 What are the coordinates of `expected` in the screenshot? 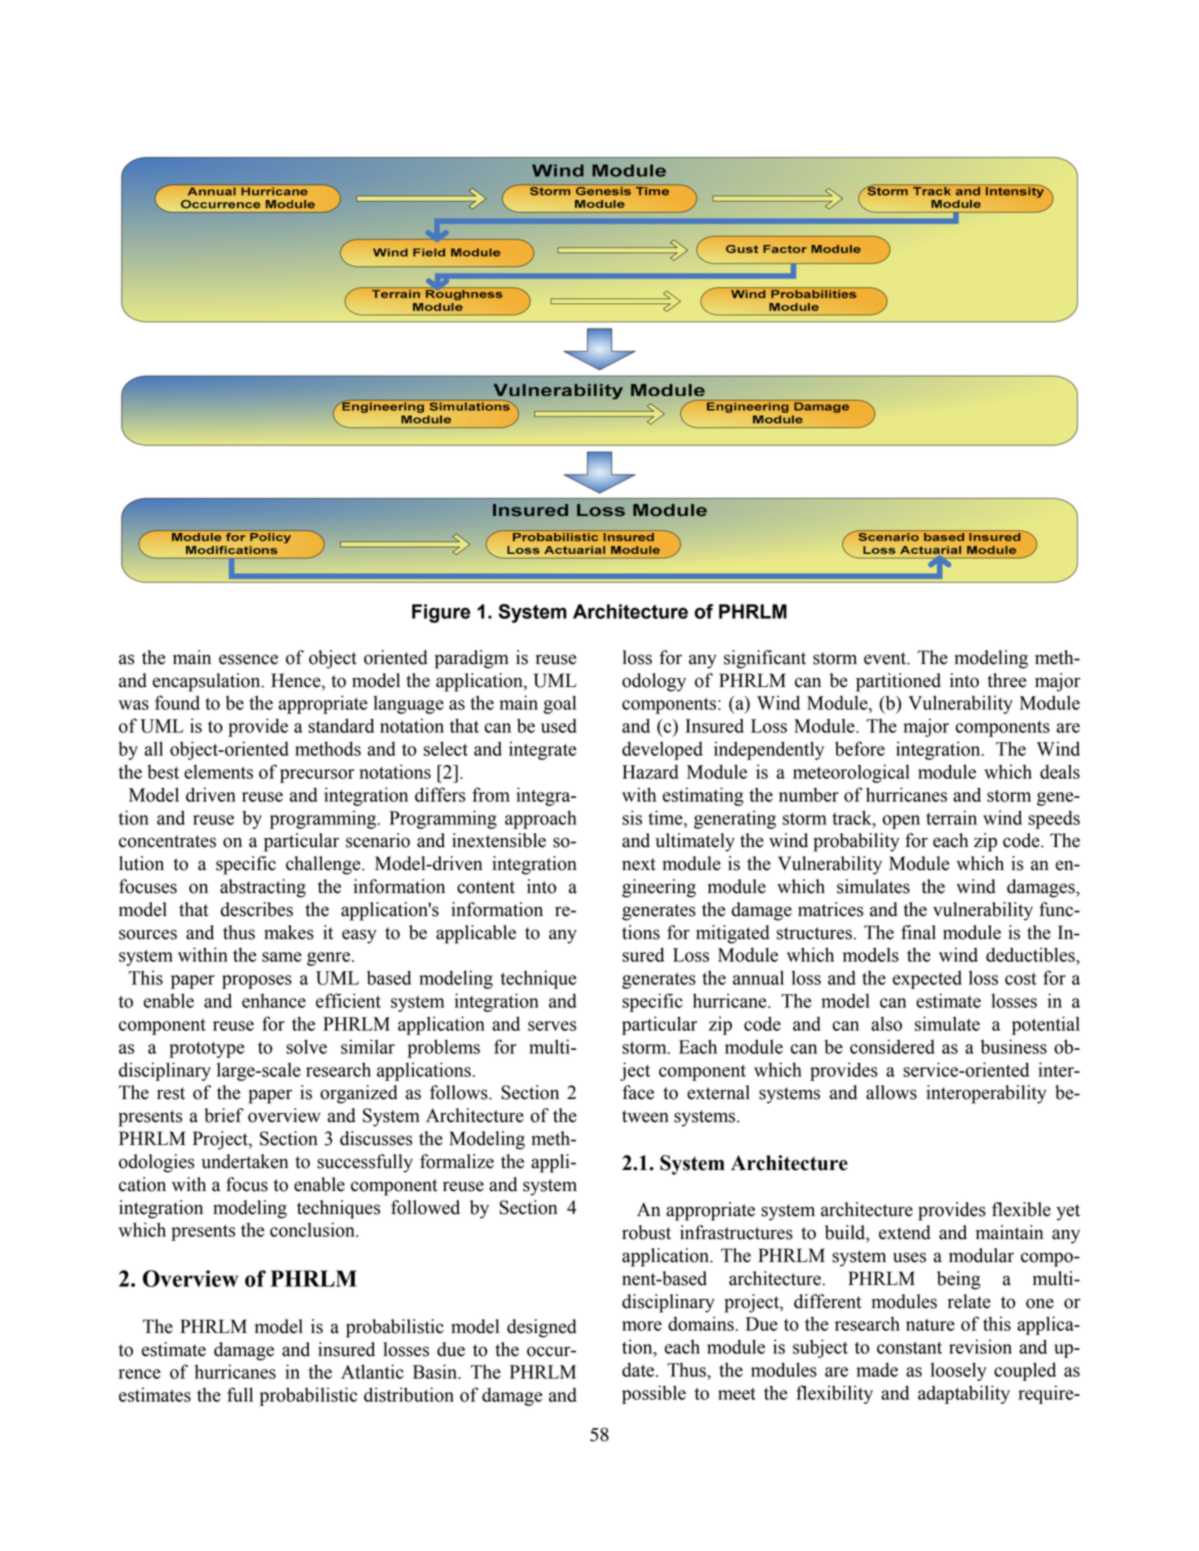 It's located at (927, 979).
